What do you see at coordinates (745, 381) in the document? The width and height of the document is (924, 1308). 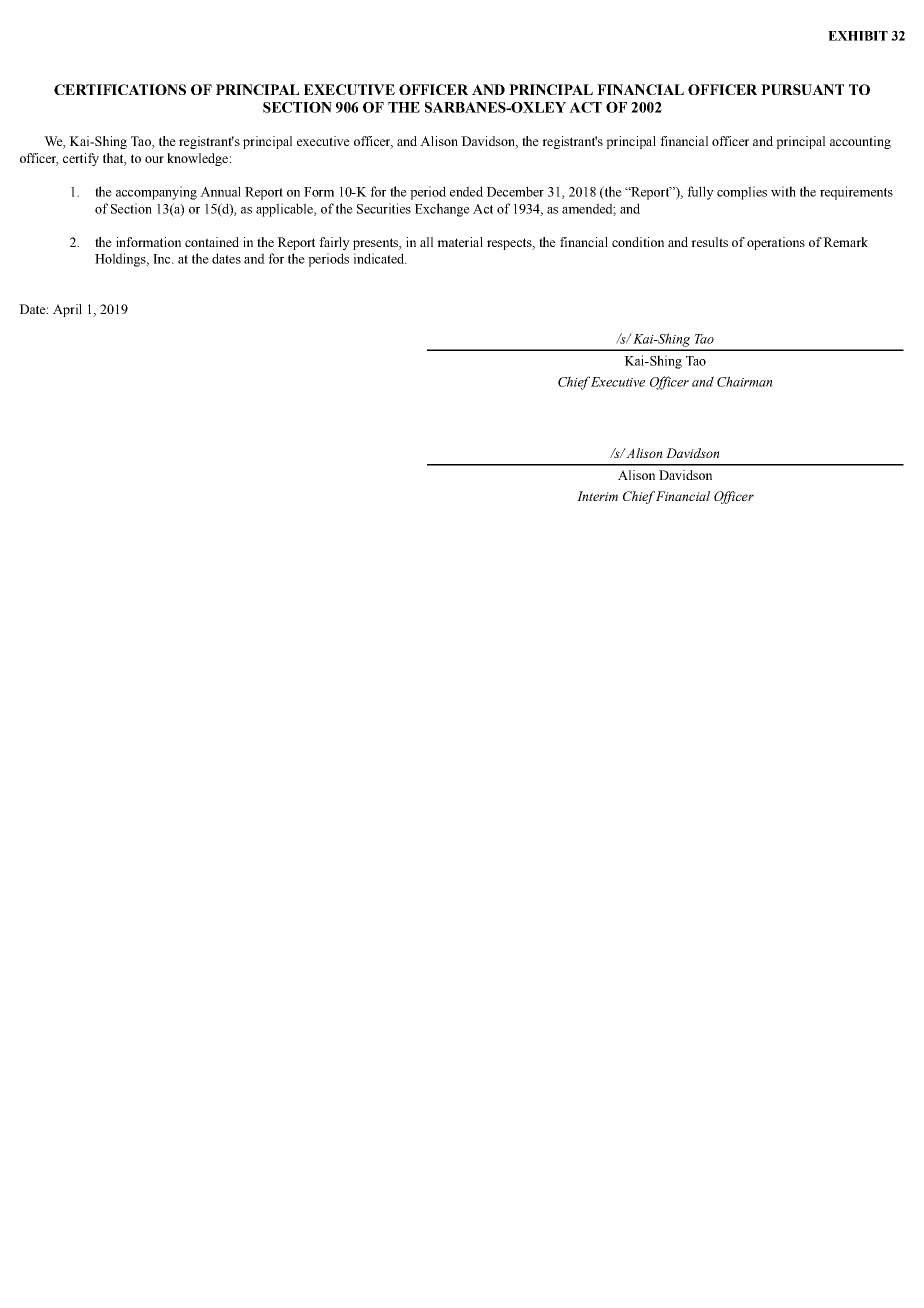 I see `Chairman` at bounding box center [745, 381].
